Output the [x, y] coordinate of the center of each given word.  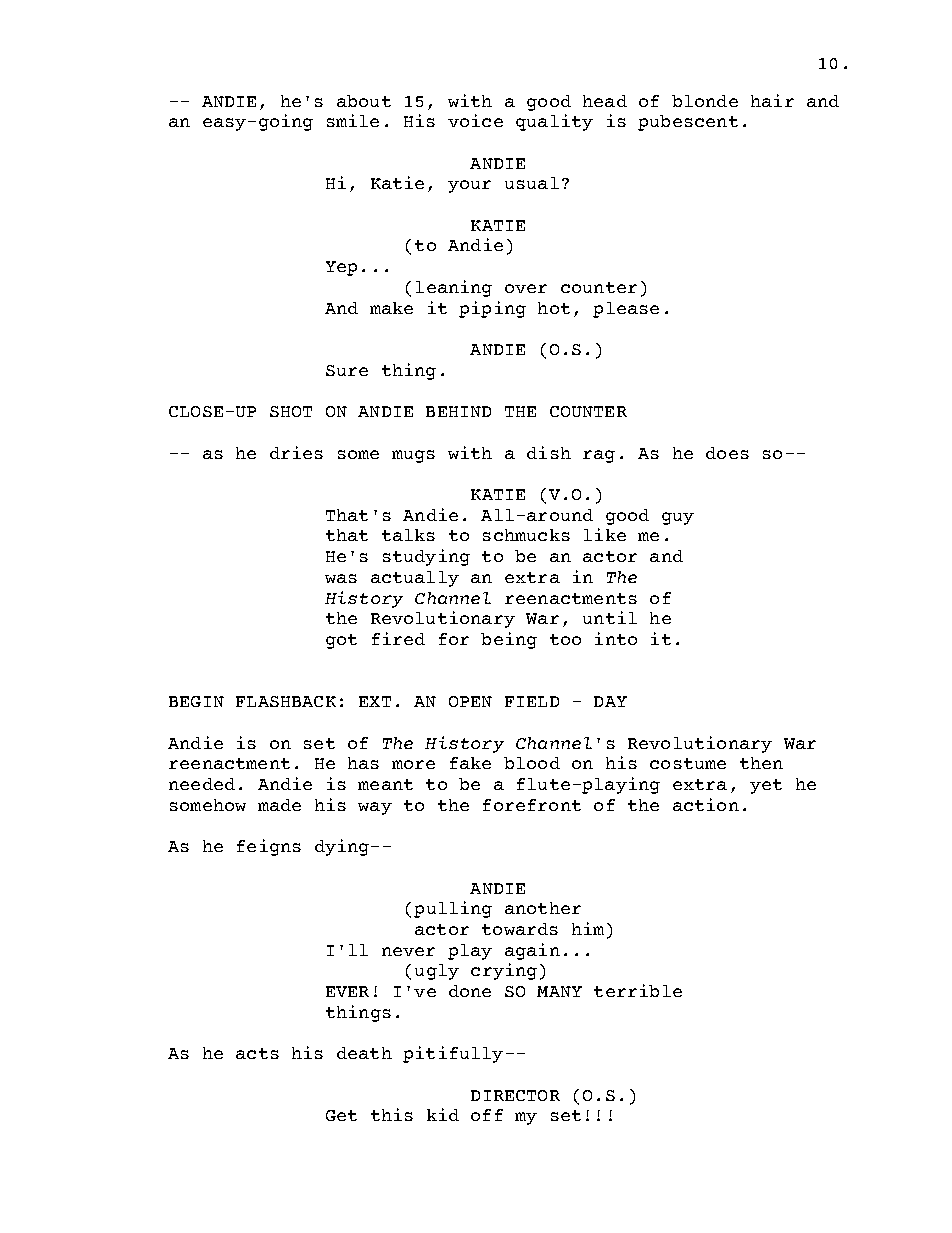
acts [257, 1053]
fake [470, 763]
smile [353, 120]
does [727, 453]
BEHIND [458, 411]
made [279, 805]
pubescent [688, 123]
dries [296, 452]
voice [475, 120]
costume [688, 763]
